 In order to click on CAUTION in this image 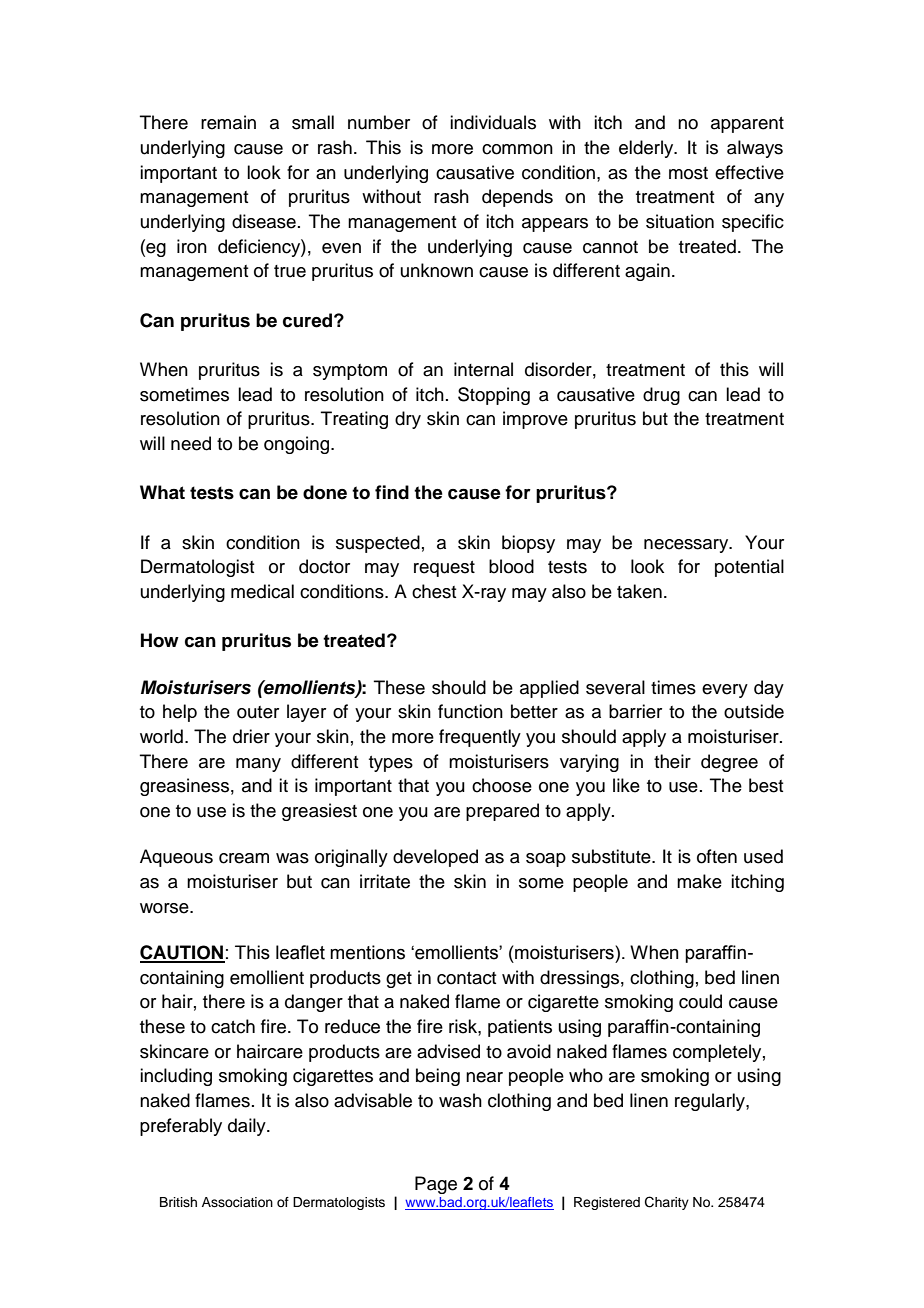, I will do `click(182, 953)`.
